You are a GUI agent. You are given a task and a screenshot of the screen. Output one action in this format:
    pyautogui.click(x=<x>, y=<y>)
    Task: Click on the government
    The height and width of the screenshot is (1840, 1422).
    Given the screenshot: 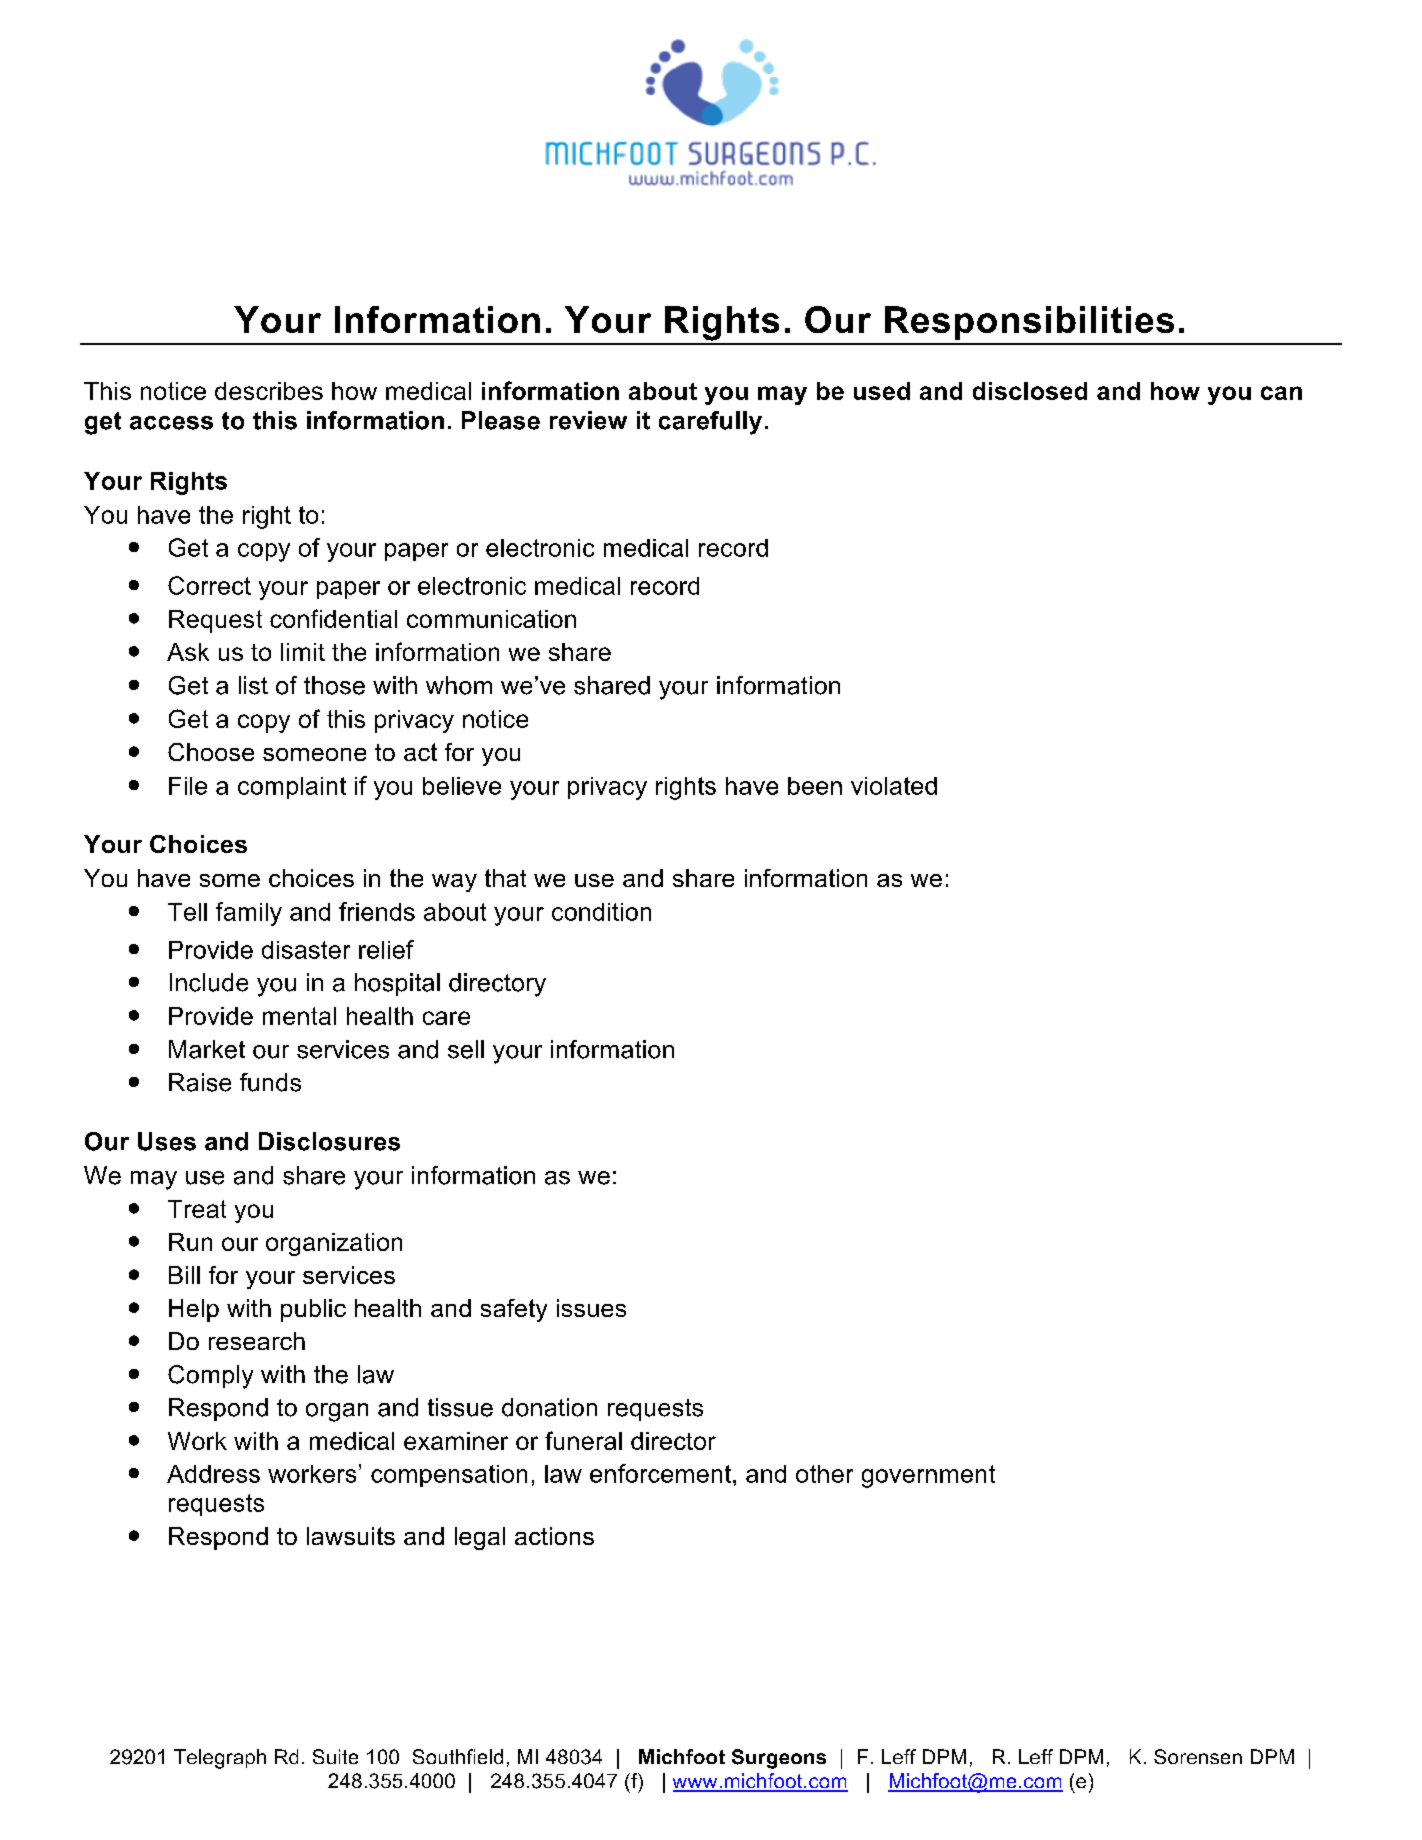 What is the action you would take?
    pyautogui.click(x=928, y=1476)
